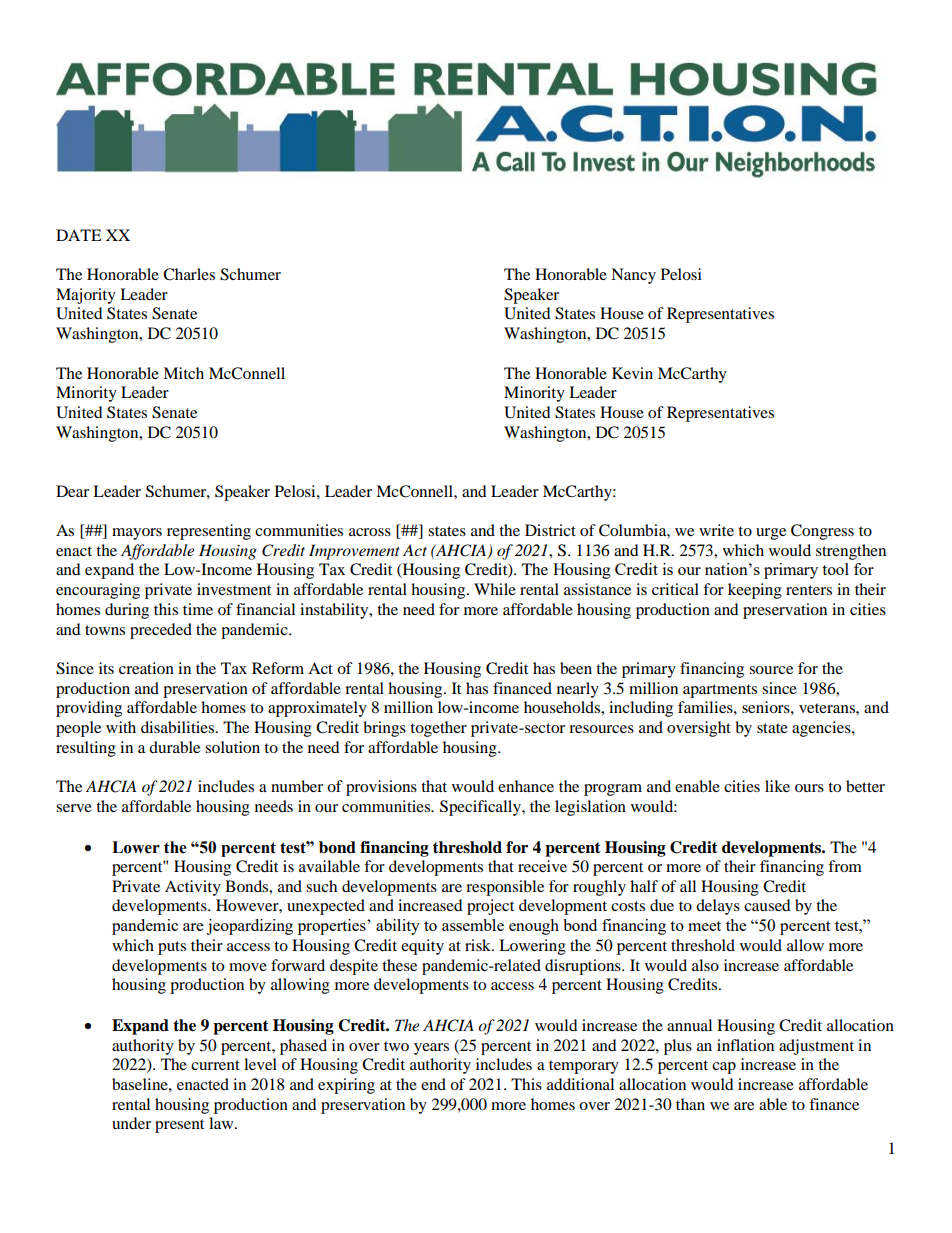  What do you see at coordinates (74, 808) in the document?
I see `serve` at bounding box center [74, 808].
